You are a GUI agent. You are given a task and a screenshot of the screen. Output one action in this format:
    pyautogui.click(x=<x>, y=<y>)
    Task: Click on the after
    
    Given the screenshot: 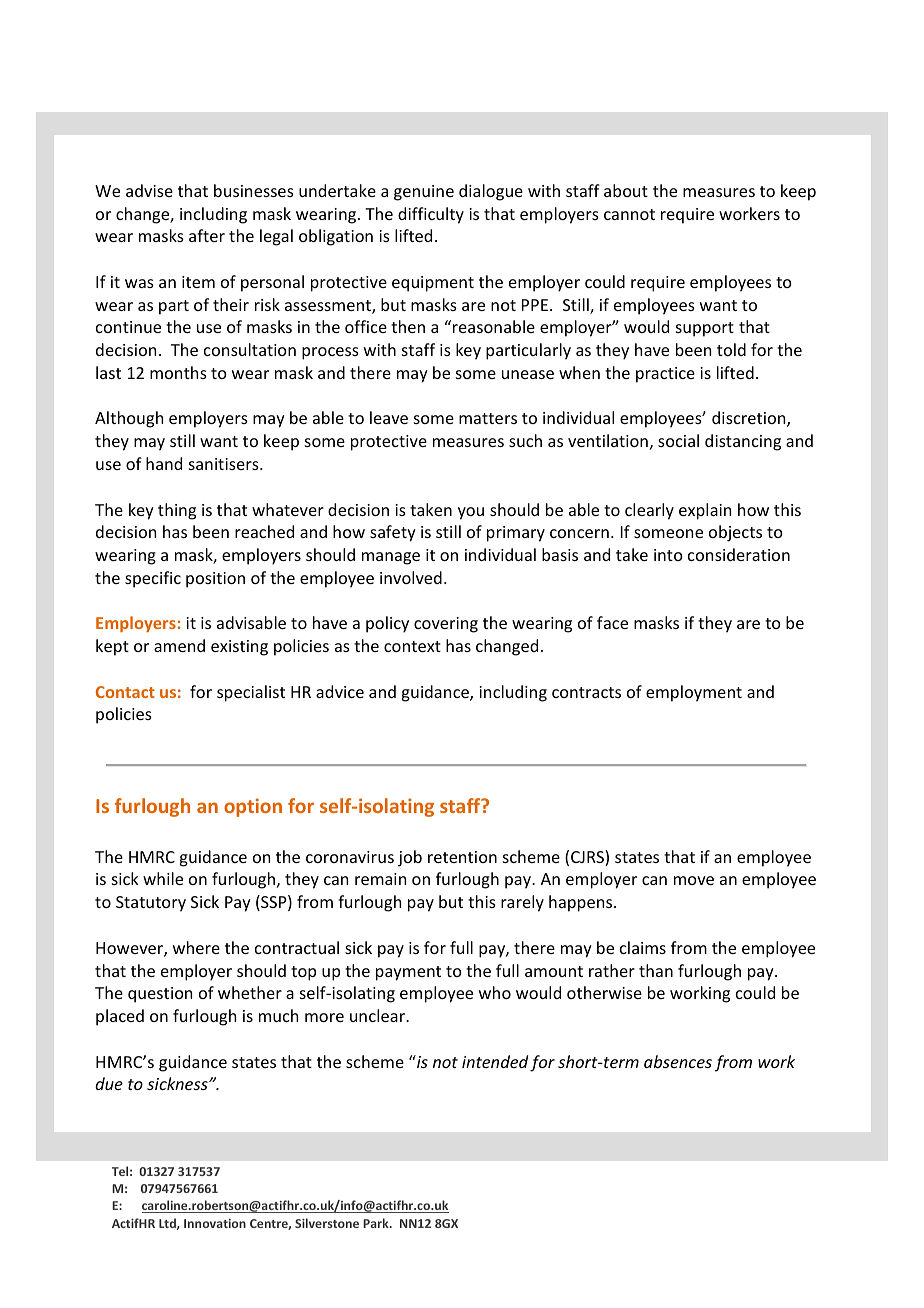 What is the action you would take?
    pyautogui.click(x=207, y=235)
